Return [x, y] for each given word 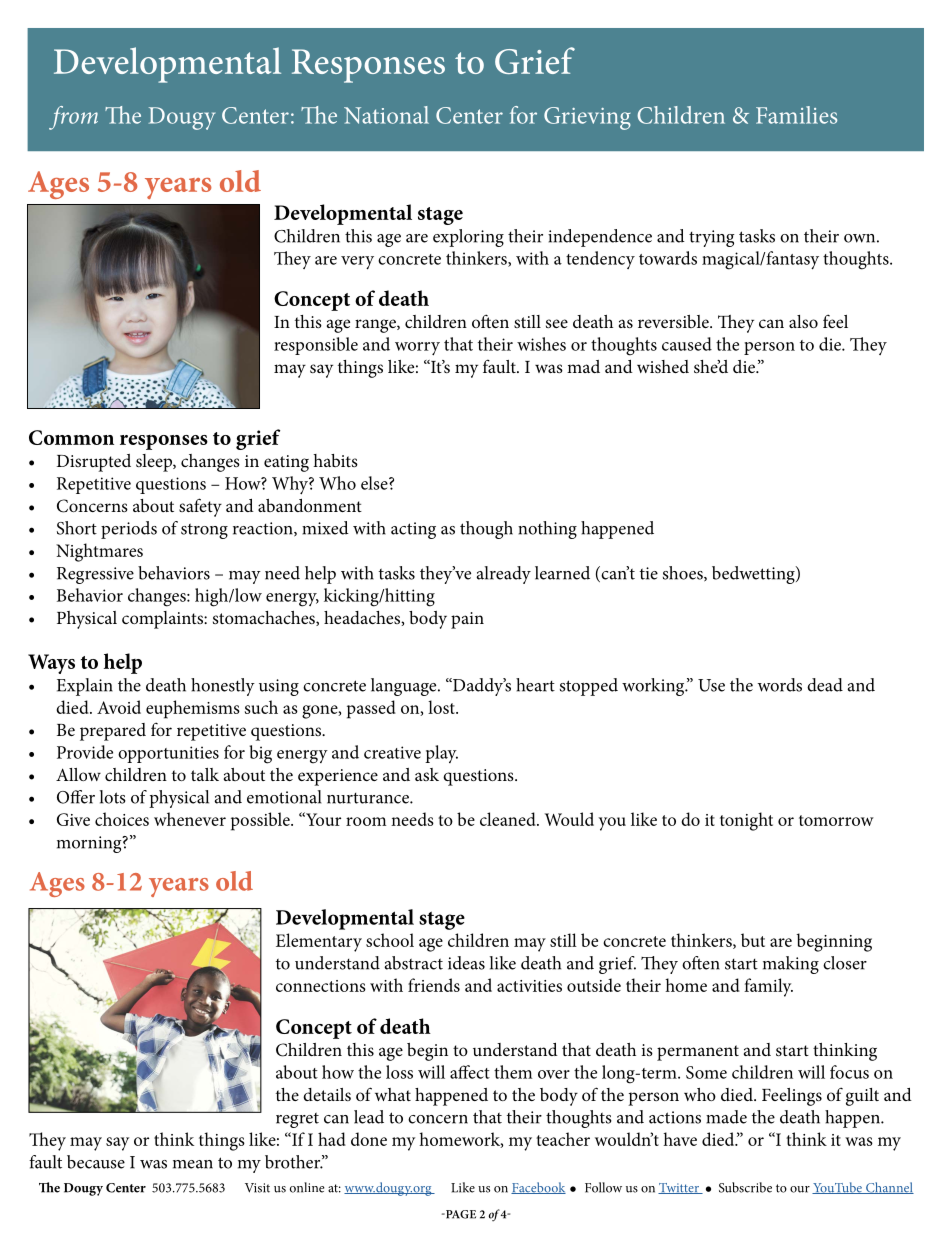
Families [796, 115]
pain [467, 620]
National [386, 115]
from [73, 118]
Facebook [538, 1188]
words [780, 685]
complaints [163, 620]
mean [193, 1164]
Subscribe [745, 1187]
